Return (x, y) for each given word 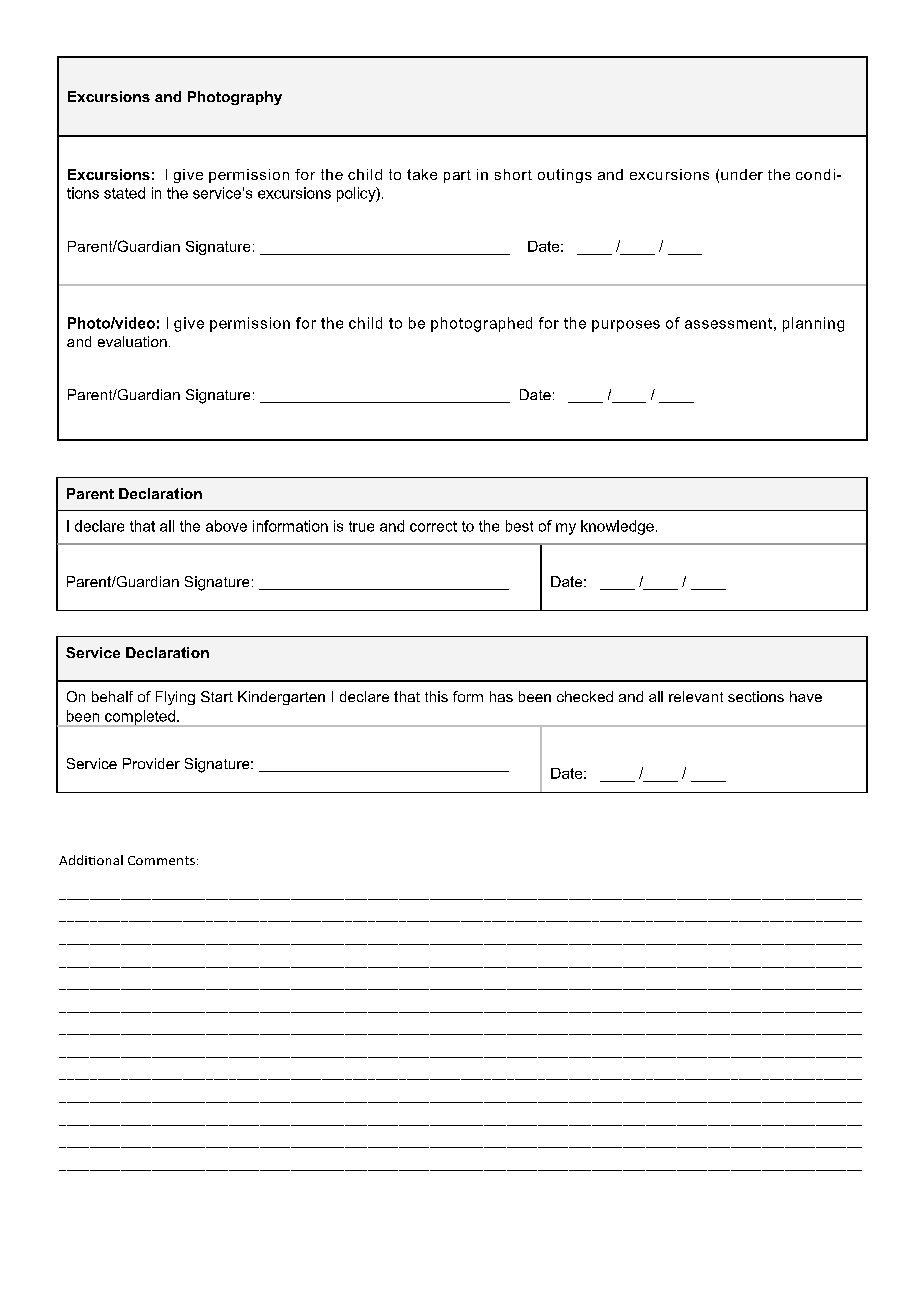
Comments (161, 860)
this (436, 696)
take (422, 174)
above (226, 526)
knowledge (617, 527)
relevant (696, 696)
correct (433, 526)
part (457, 176)
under (742, 174)
